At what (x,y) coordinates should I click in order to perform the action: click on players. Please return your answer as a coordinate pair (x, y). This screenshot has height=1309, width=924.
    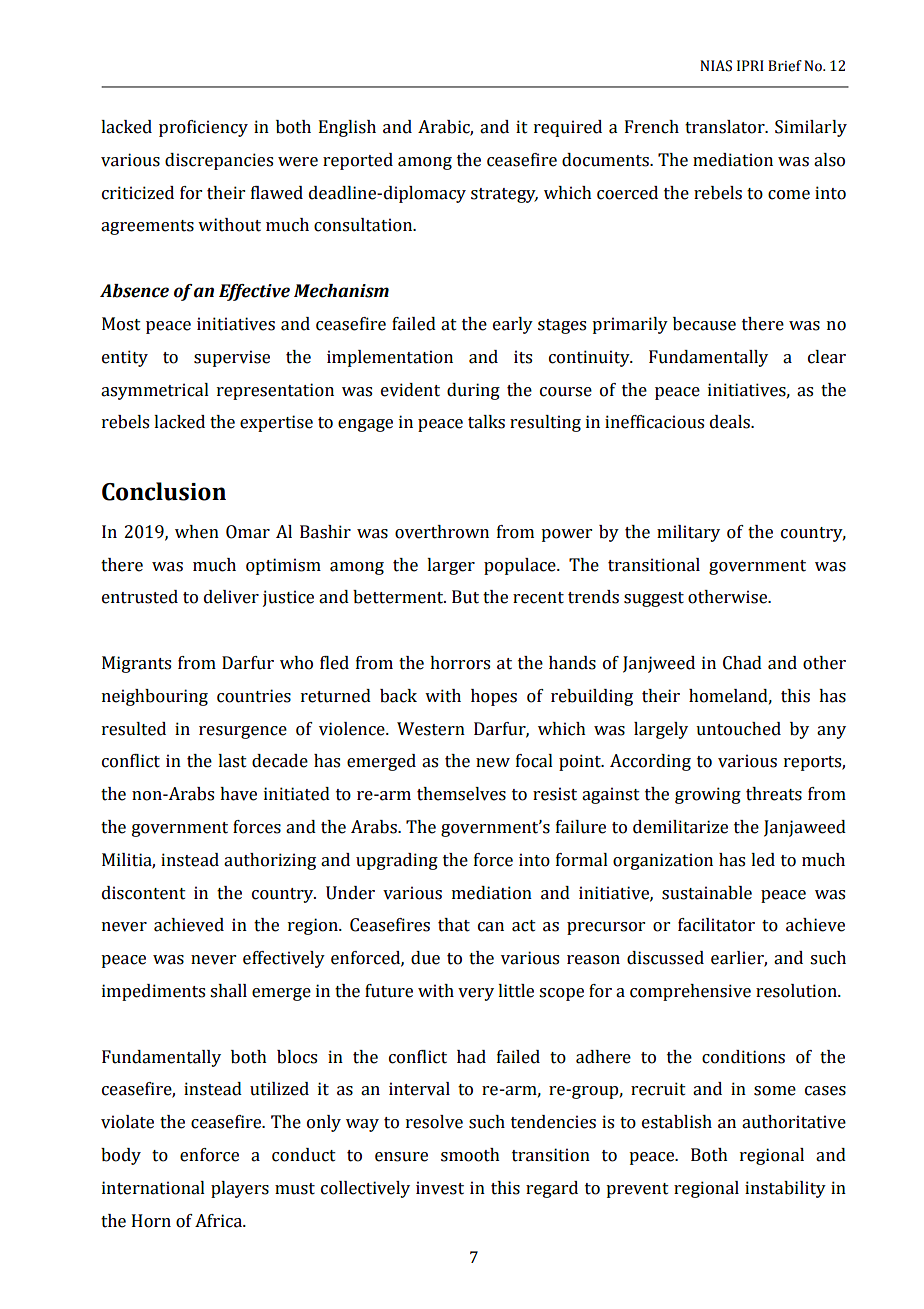
    Looking at the image, I should click on (240, 1189).
